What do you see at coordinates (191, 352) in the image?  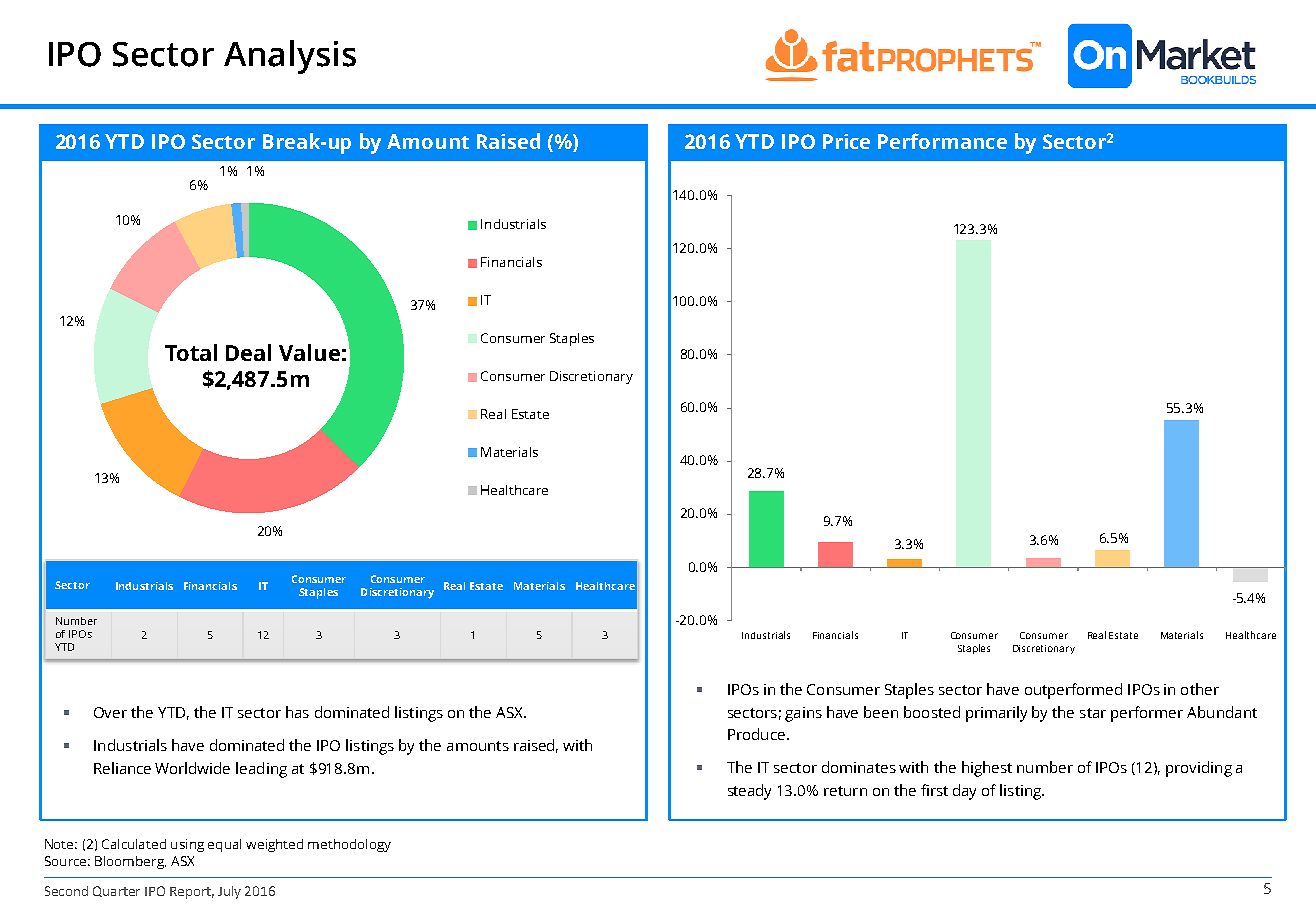 I see `Total` at bounding box center [191, 352].
